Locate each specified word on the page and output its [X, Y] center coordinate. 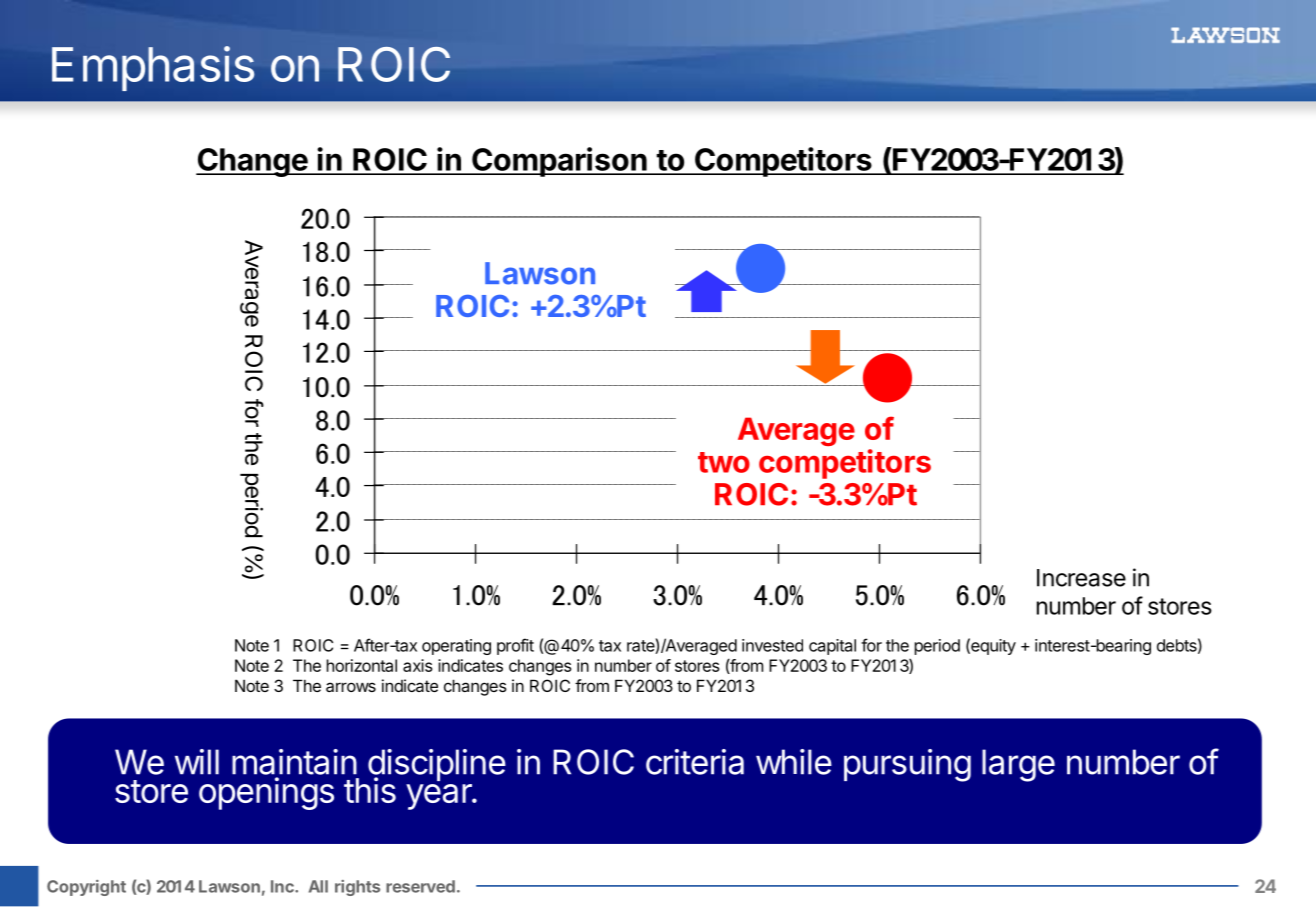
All [318, 886]
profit [515, 646]
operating [456, 647]
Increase [1081, 578]
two [724, 462]
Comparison [559, 162]
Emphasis [153, 68]
